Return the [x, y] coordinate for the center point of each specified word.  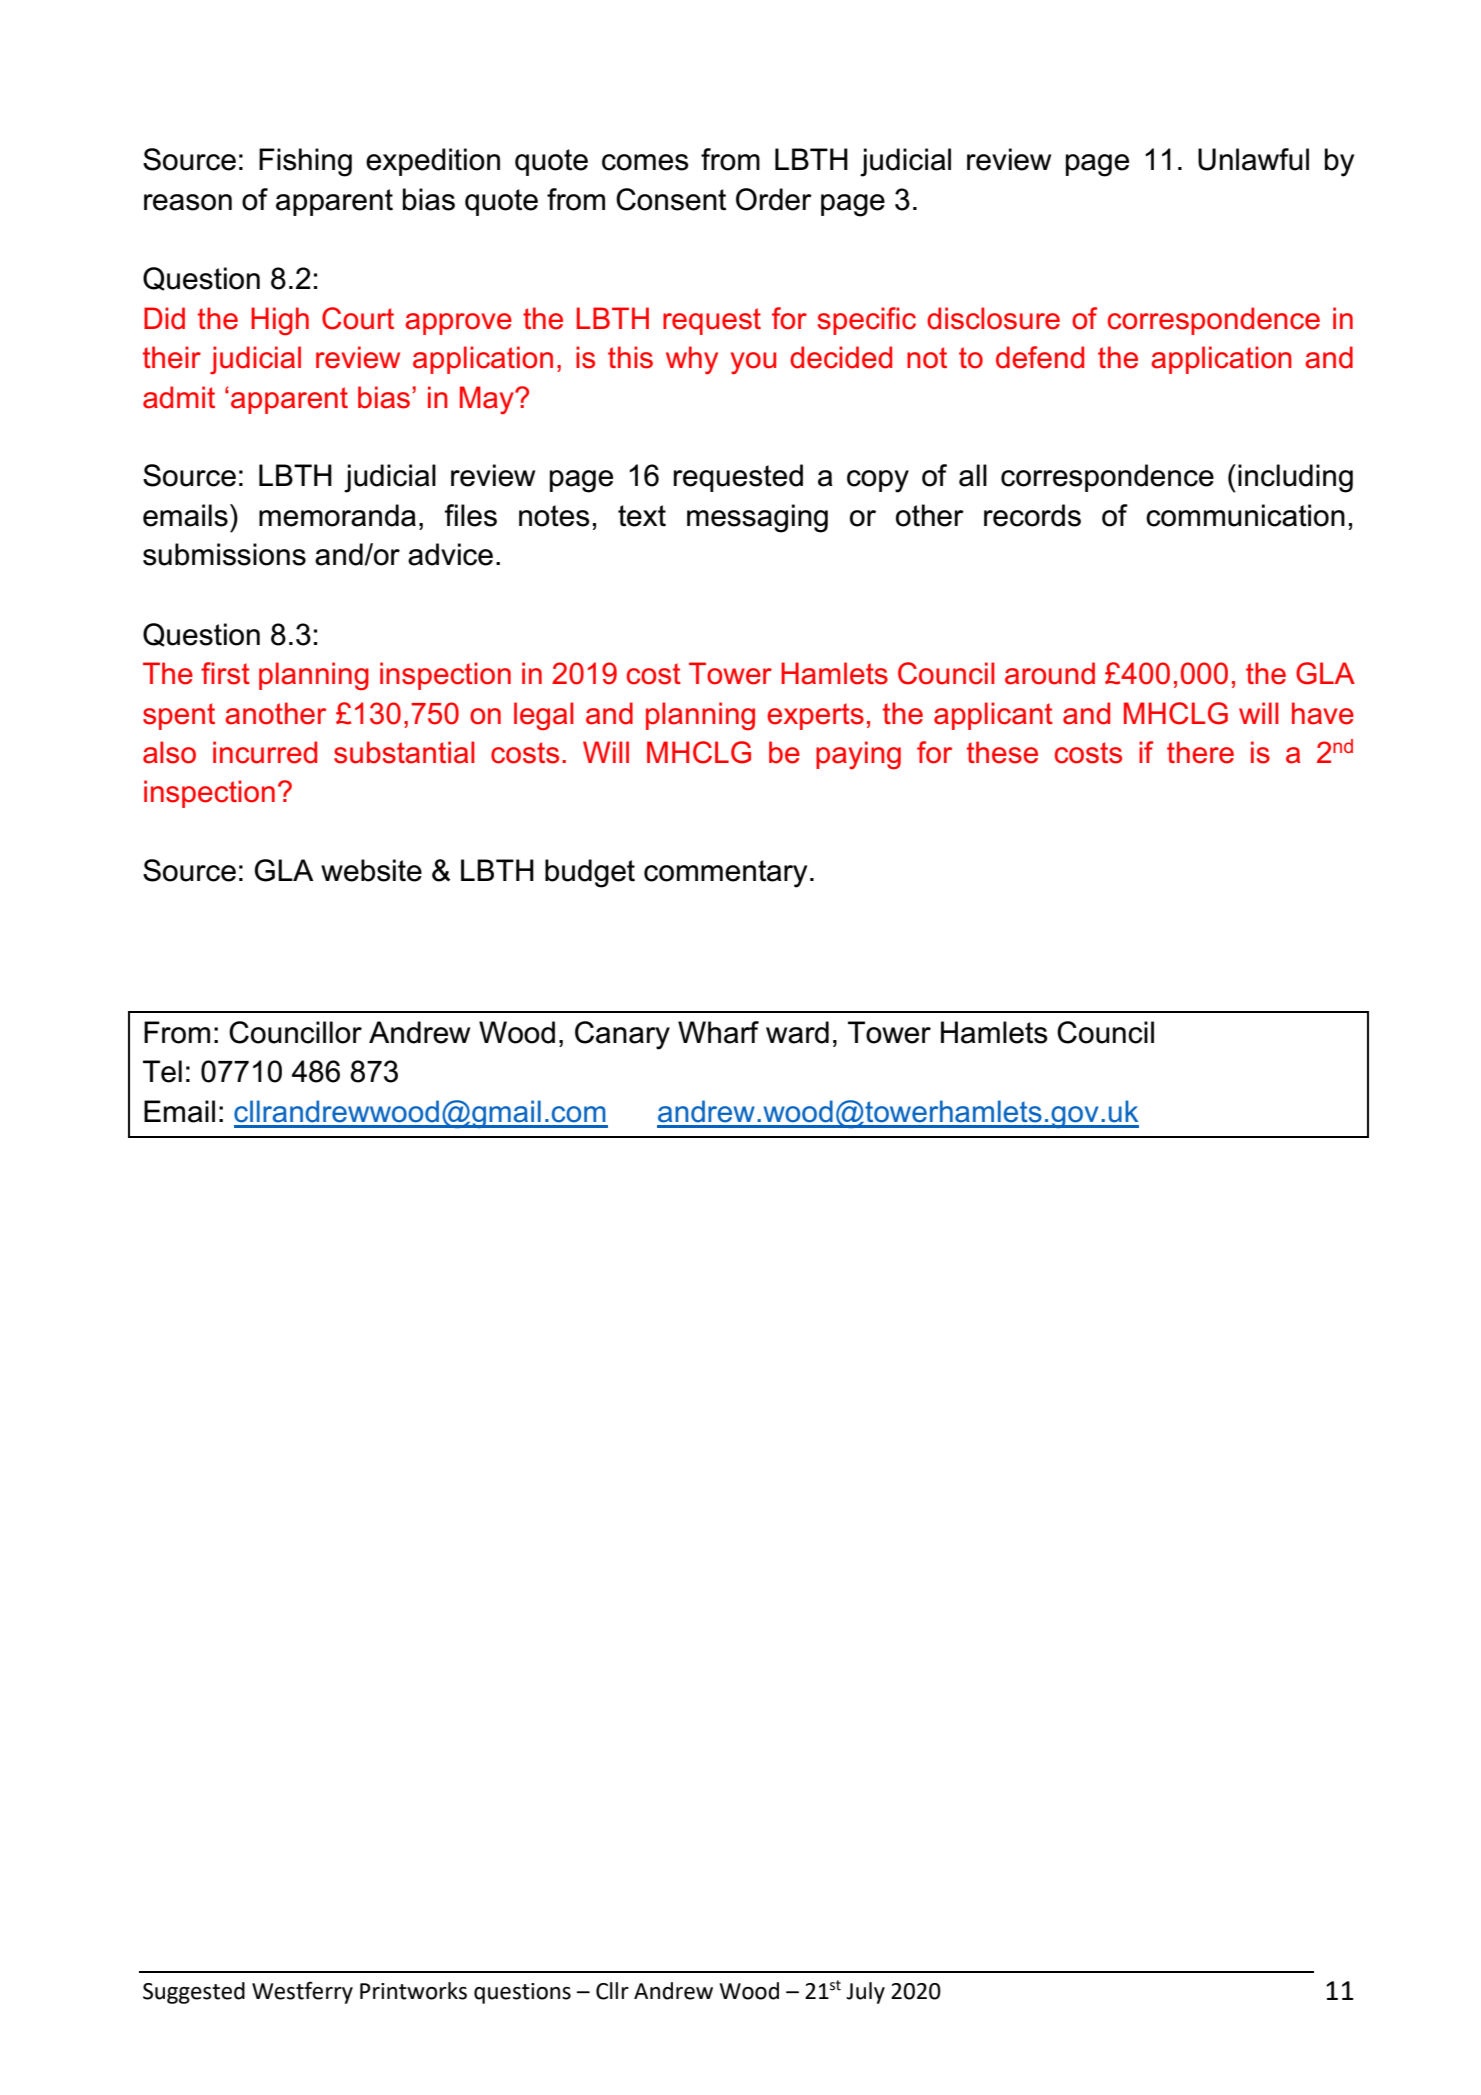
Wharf [718, 1032]
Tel [162, 1071]
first [225, 673]
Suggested [194, 1993]
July [865, 1993]
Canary [622, 1035]
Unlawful [1253, 159]
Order [774, 199]
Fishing [305, 162]
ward [797, 1032]
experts [815, 716]
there [1200, 752]
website [371, 870]
